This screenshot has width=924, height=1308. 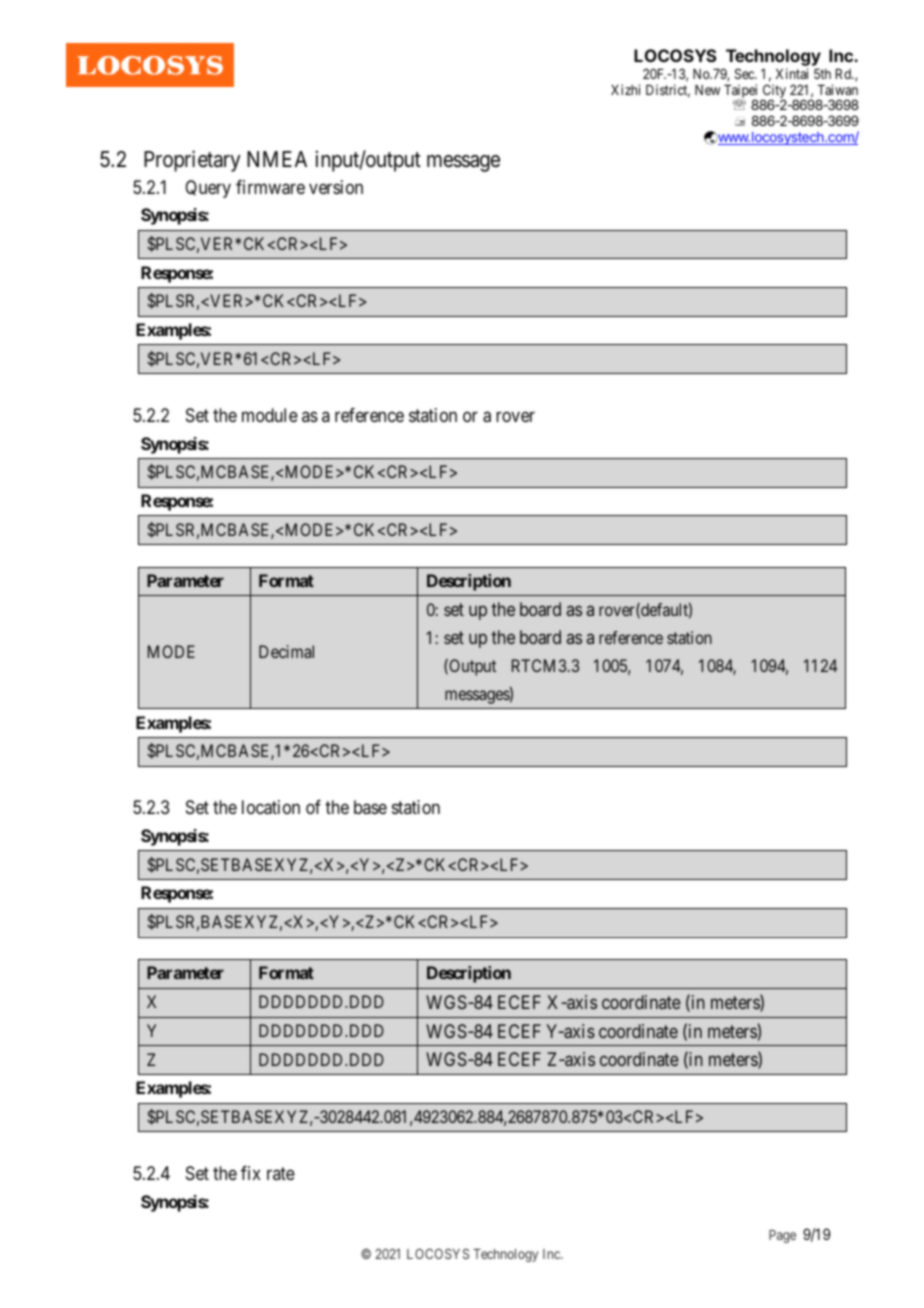 What do you see at coordinates (281, 1174) in the screenshot?
I see `rate` at bounding box center [281, 1174].
